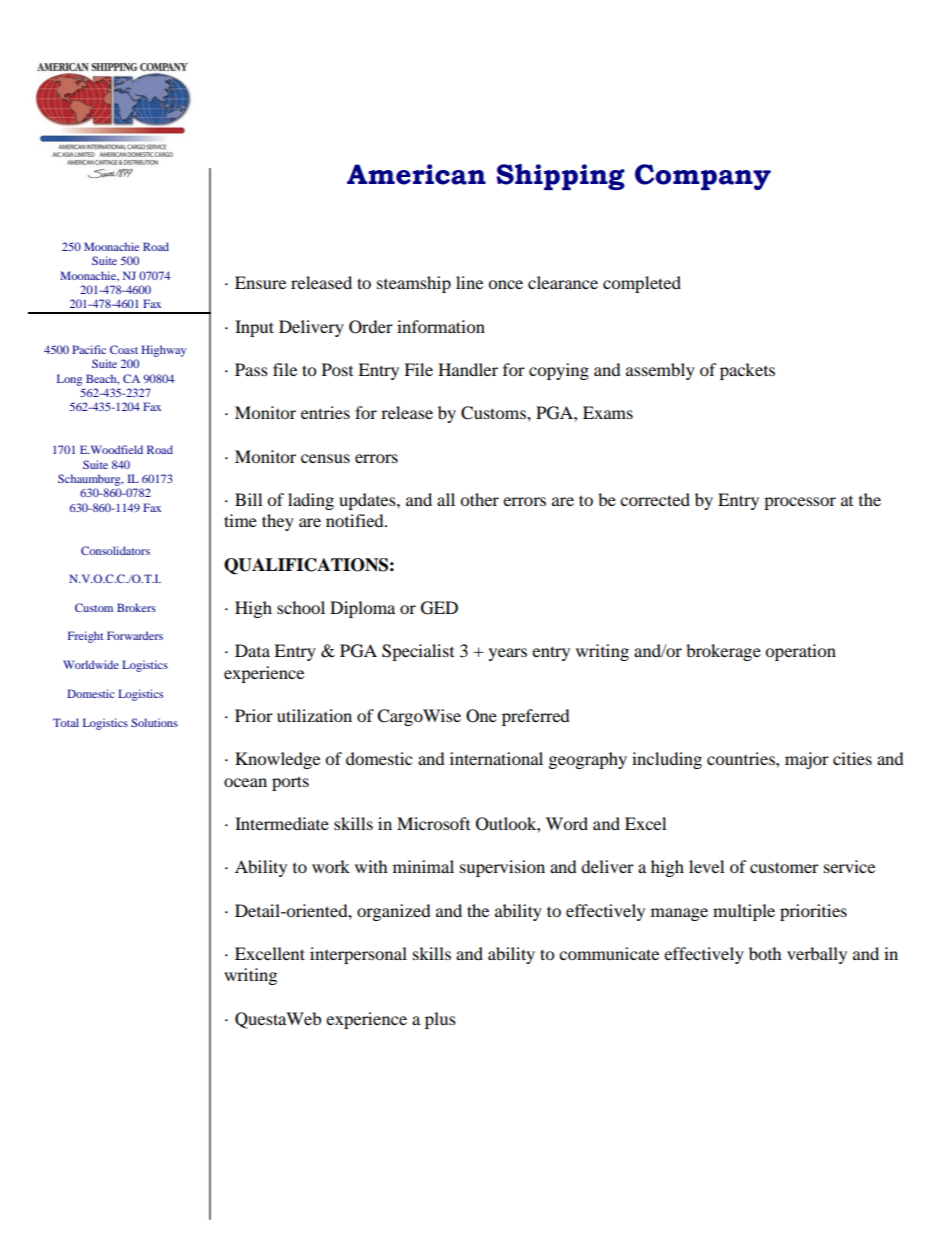 The width and height of the screenshot is (952, 1233). Describe the element at coordinates (703, 177) in the screenshot. I see `Company` at that location.
